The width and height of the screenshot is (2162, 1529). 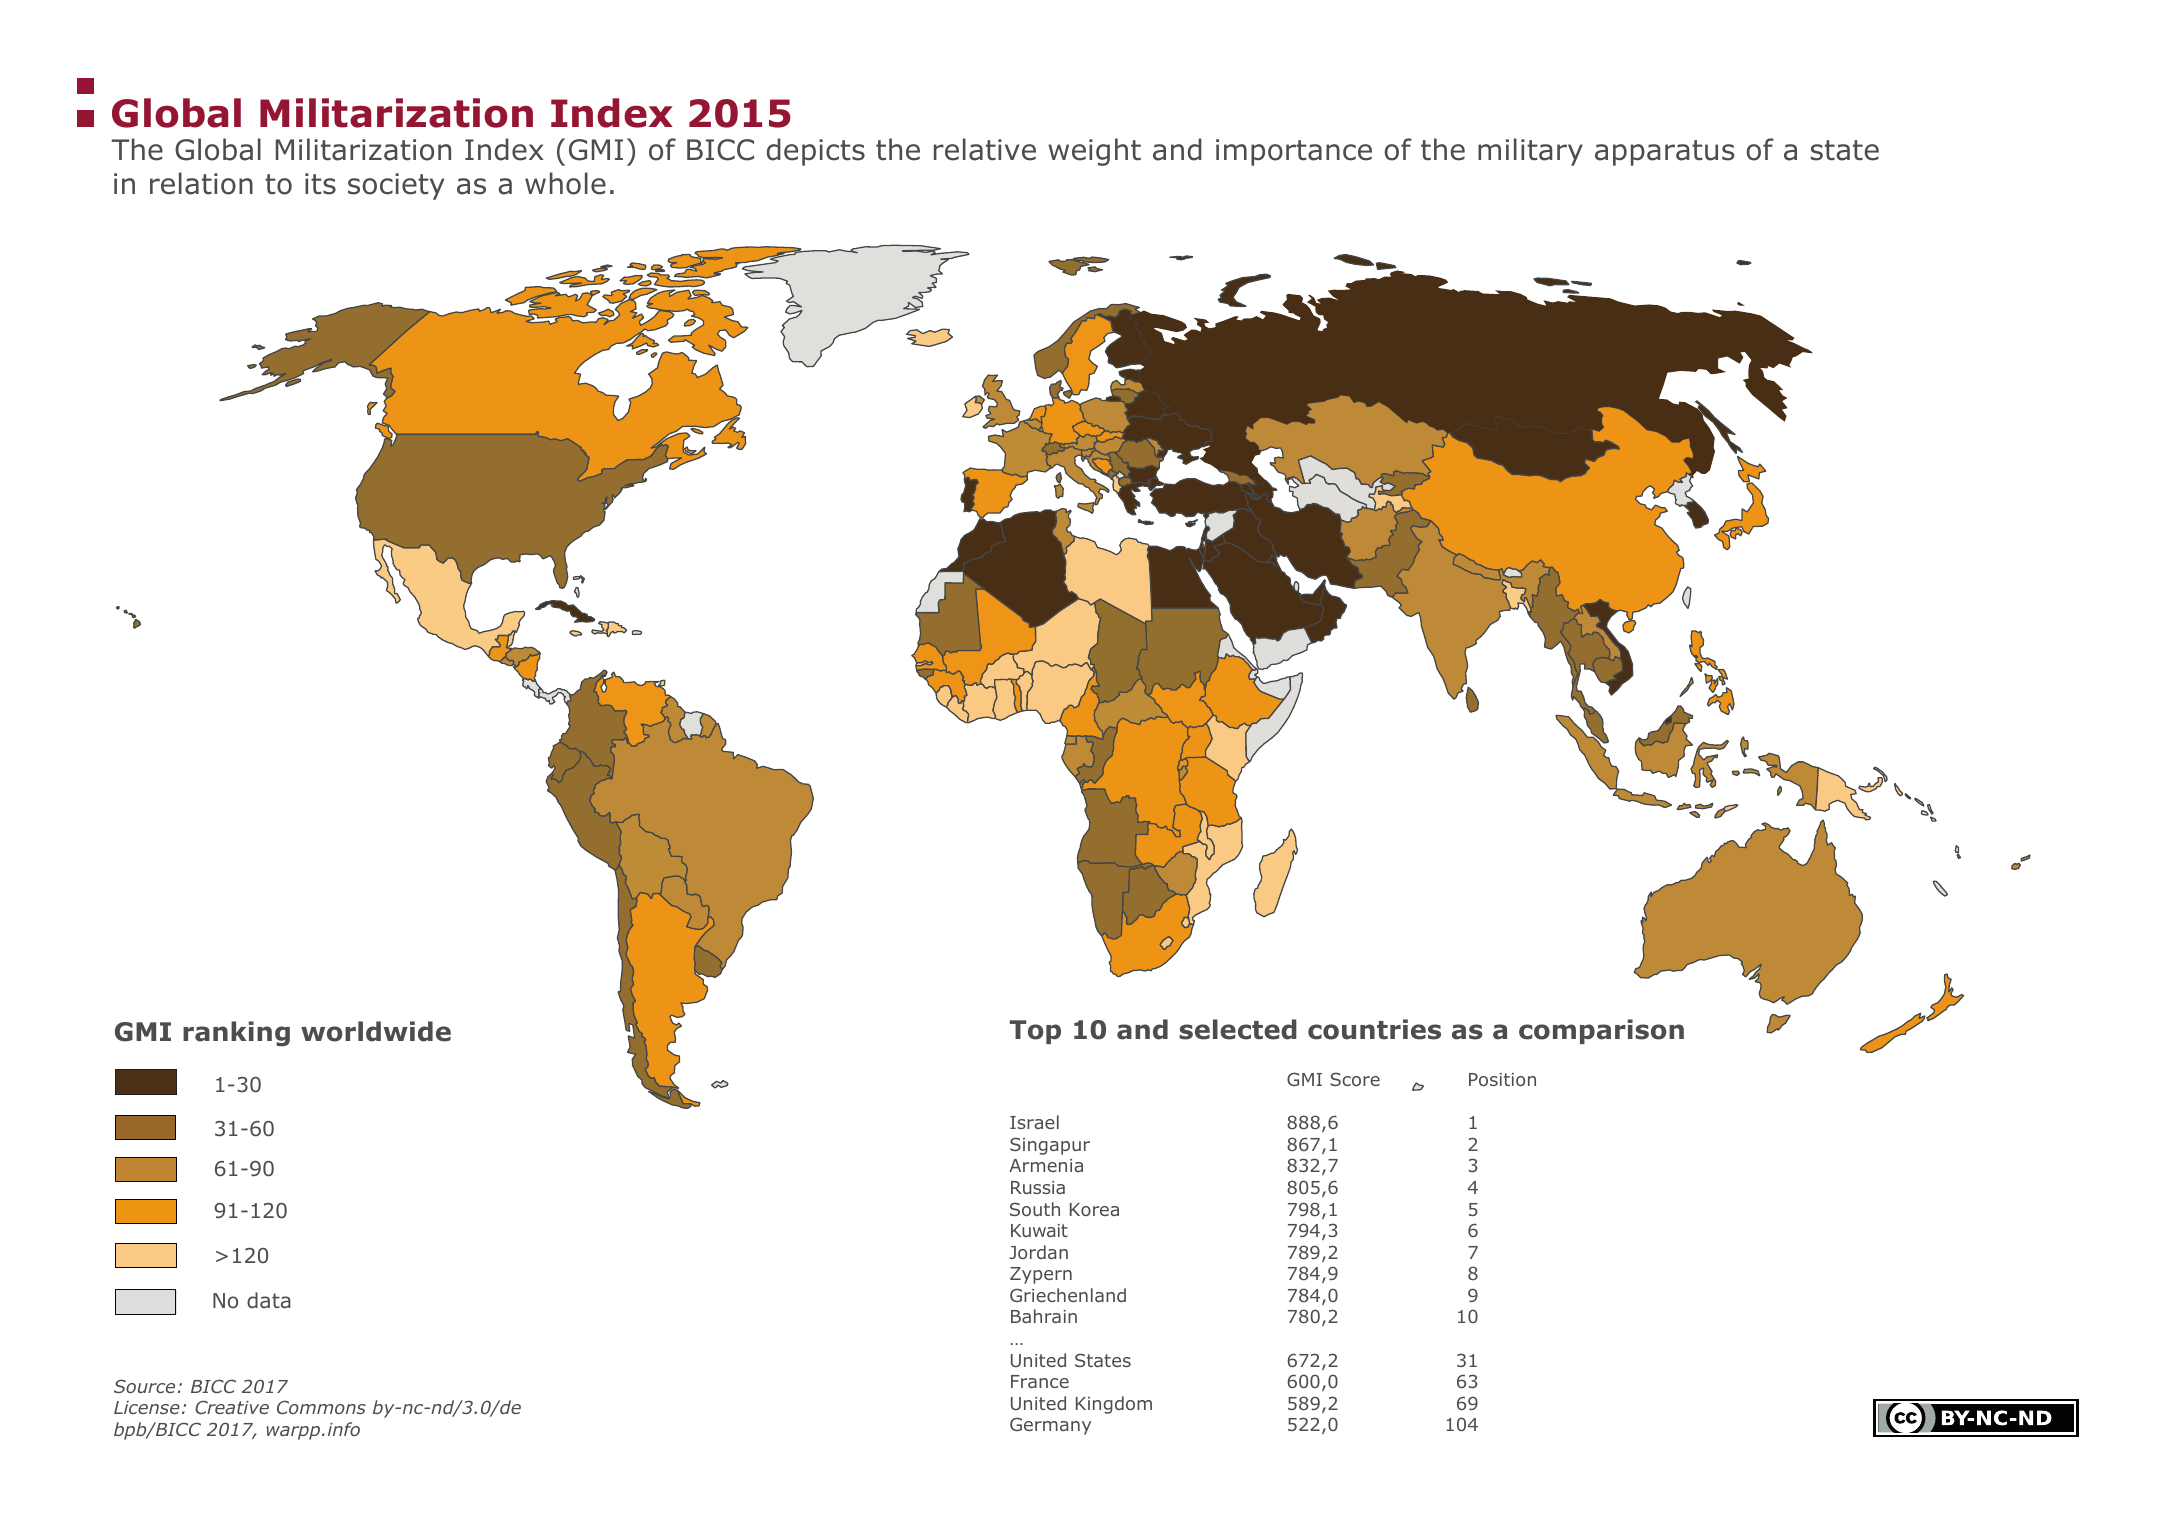 What do you see at coordinates (1035, 1032) in the screenshot?
I see `Top` at bounding box center [1035, 1032].
